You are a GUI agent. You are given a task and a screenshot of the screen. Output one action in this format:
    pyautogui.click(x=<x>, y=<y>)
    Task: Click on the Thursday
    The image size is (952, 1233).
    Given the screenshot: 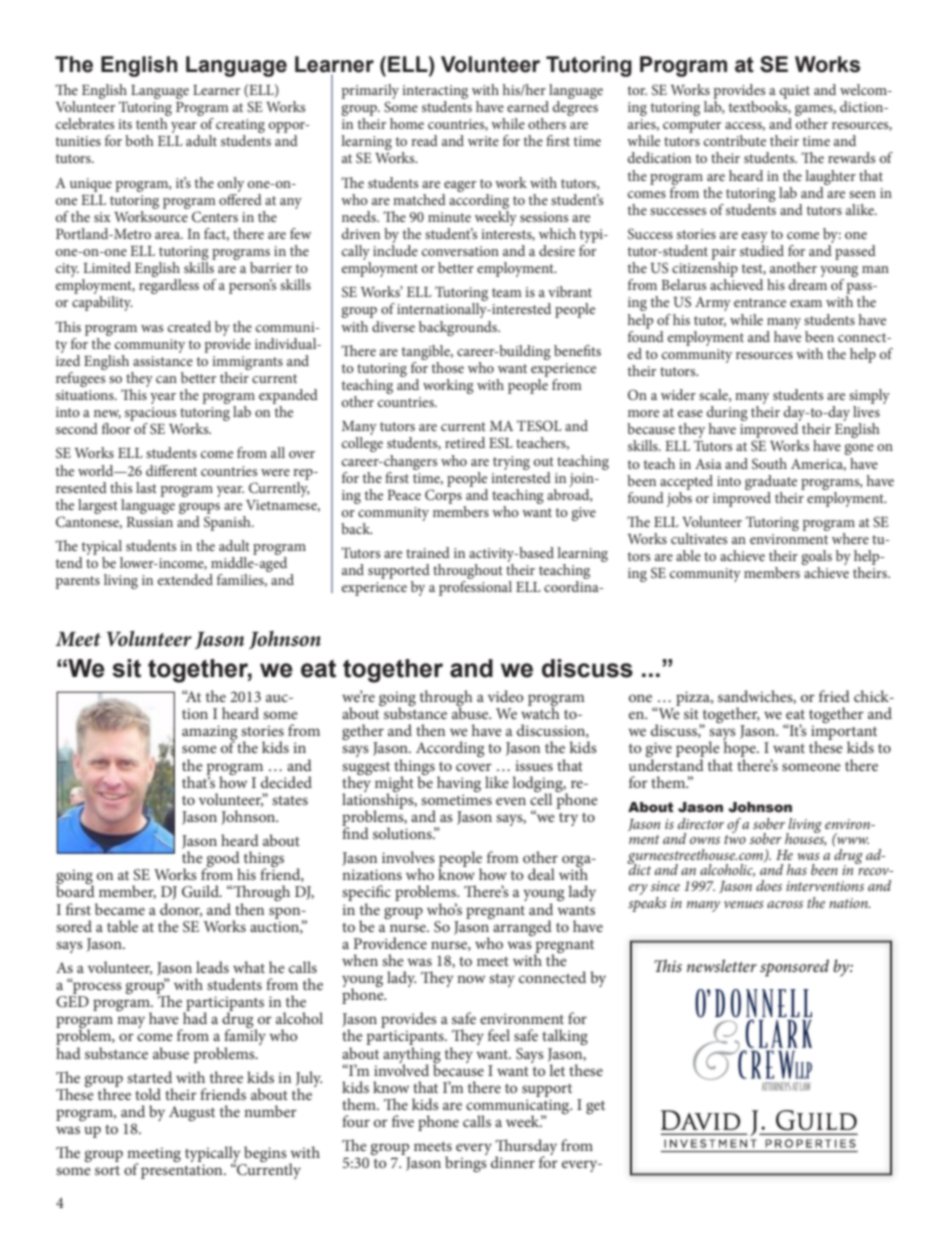 What is the action you would take?
    pyautogui.click(x=526, y=1148)
